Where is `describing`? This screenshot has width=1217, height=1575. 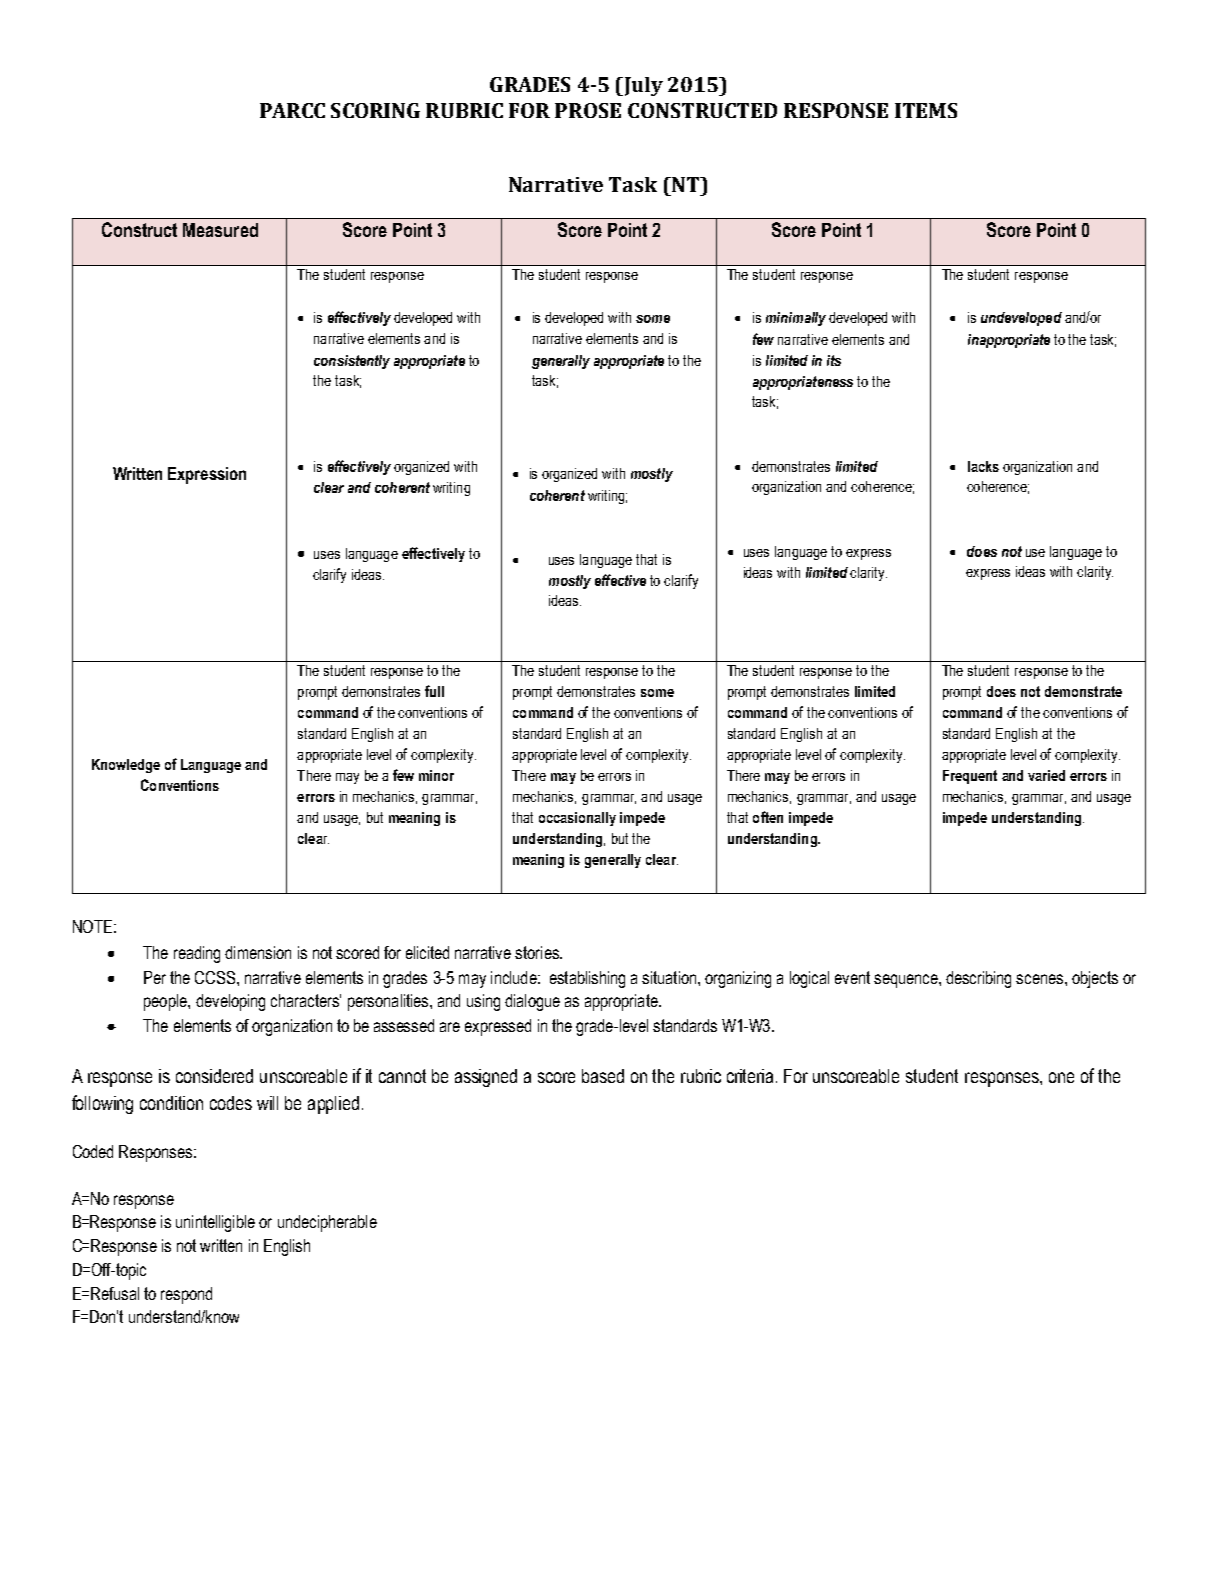
describing is located at coordinates (978, 979).
